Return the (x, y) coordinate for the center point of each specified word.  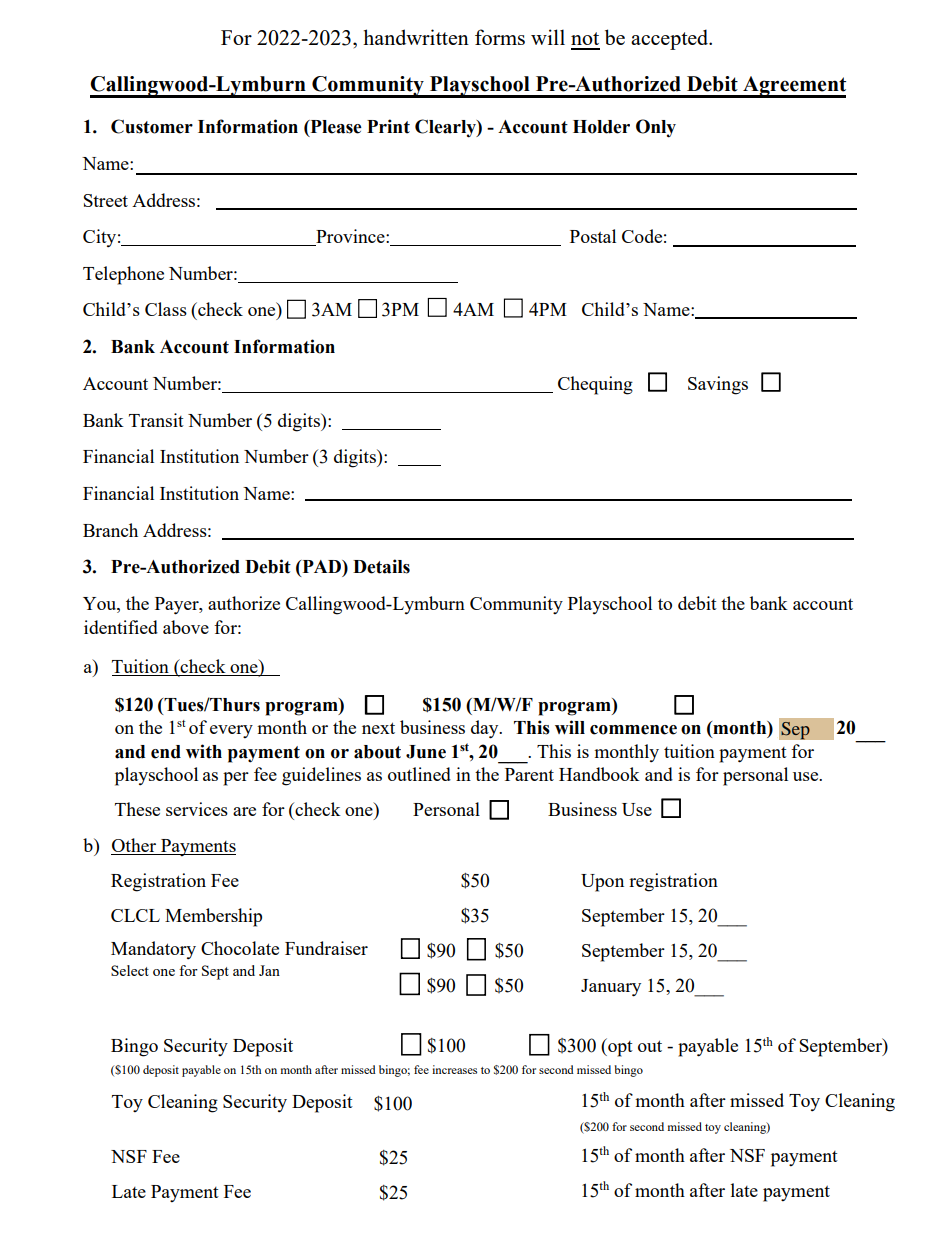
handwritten (416, 37)
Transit (156, 420)
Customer (152, 126)
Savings (718, 385)
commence (633, 730)
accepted (671, 39)
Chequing (595, 385)
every (231, 731)
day (486, 729)
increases (454, 1069)
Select (130, 970)
